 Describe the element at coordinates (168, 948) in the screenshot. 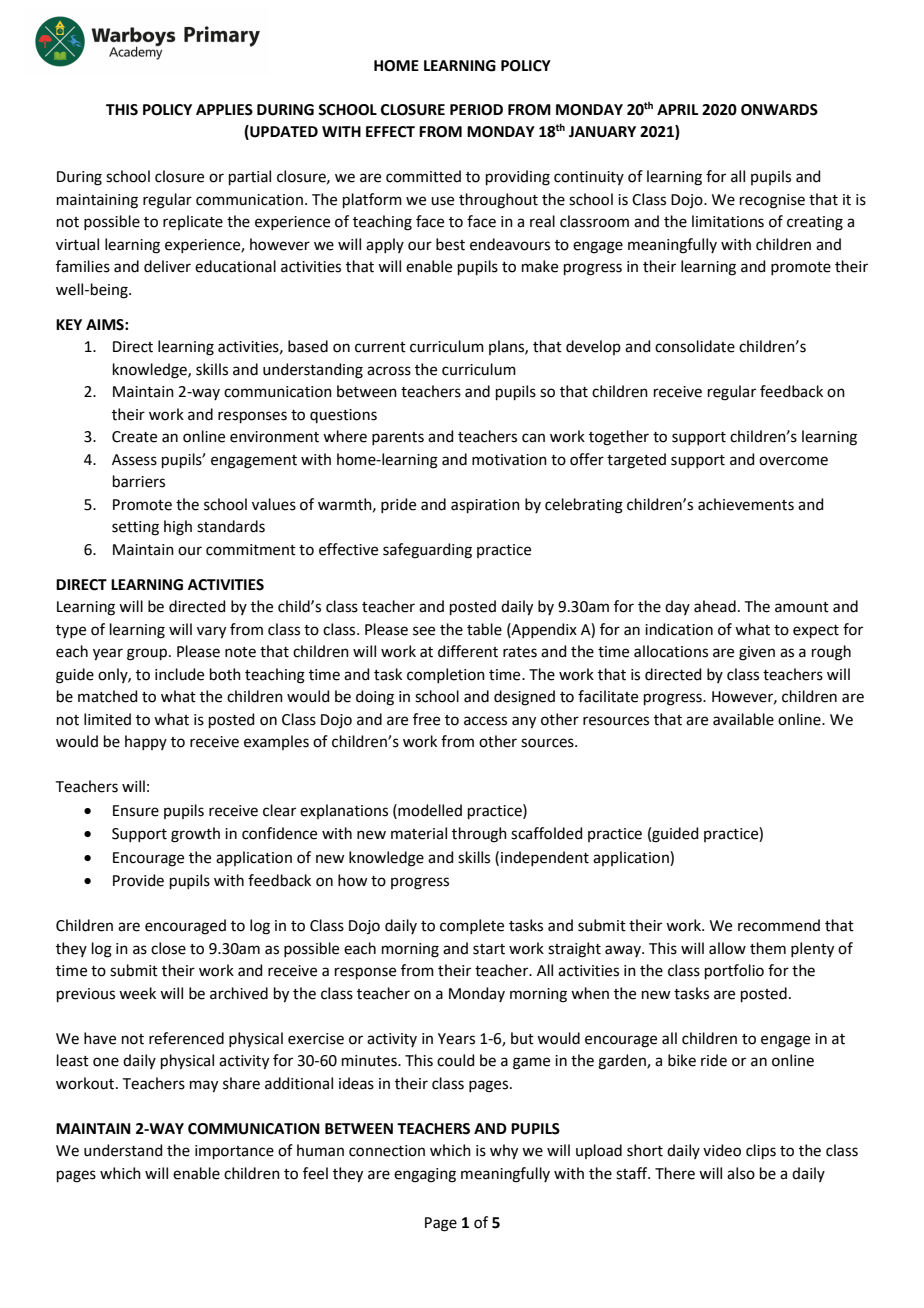

I see `close` at that location.
